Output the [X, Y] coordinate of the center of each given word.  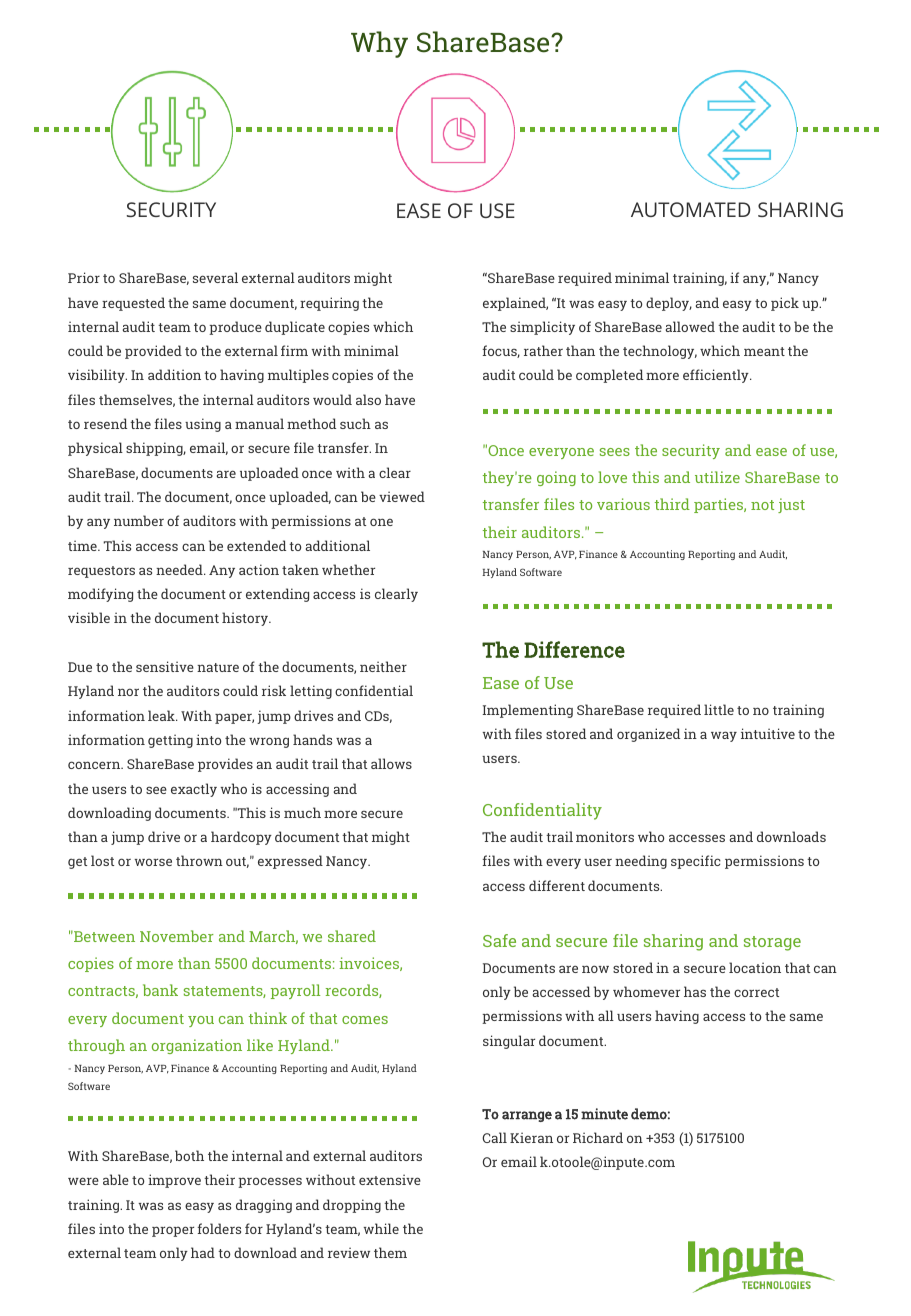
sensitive [165, 666]
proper [173, 1231]
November [177, 936]
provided [153, 352]
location [755, 967]
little [719, 709]
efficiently [717, 376]
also [368, 399]
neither [383, 666]
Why [379, 44]
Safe [499, 940]
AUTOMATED [691, 209]
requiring [329, 304]
